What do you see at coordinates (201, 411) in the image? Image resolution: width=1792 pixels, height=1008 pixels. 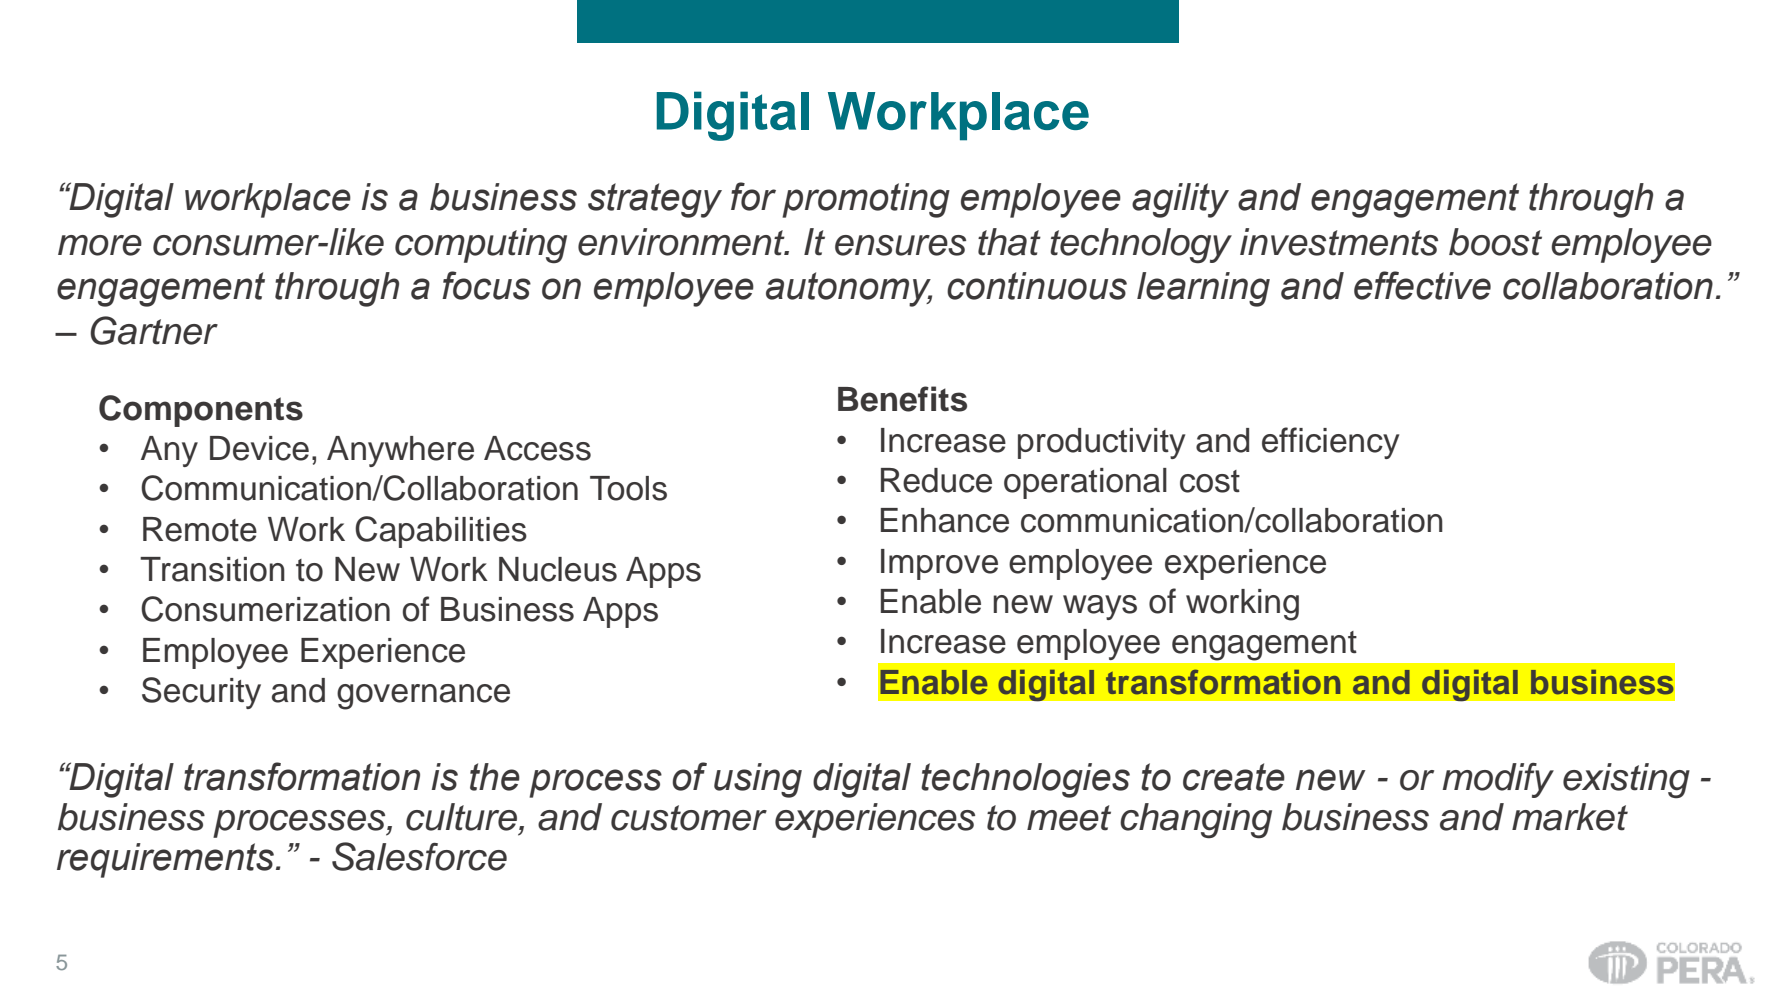 I see `Components` at bounding box center [201, 411].
